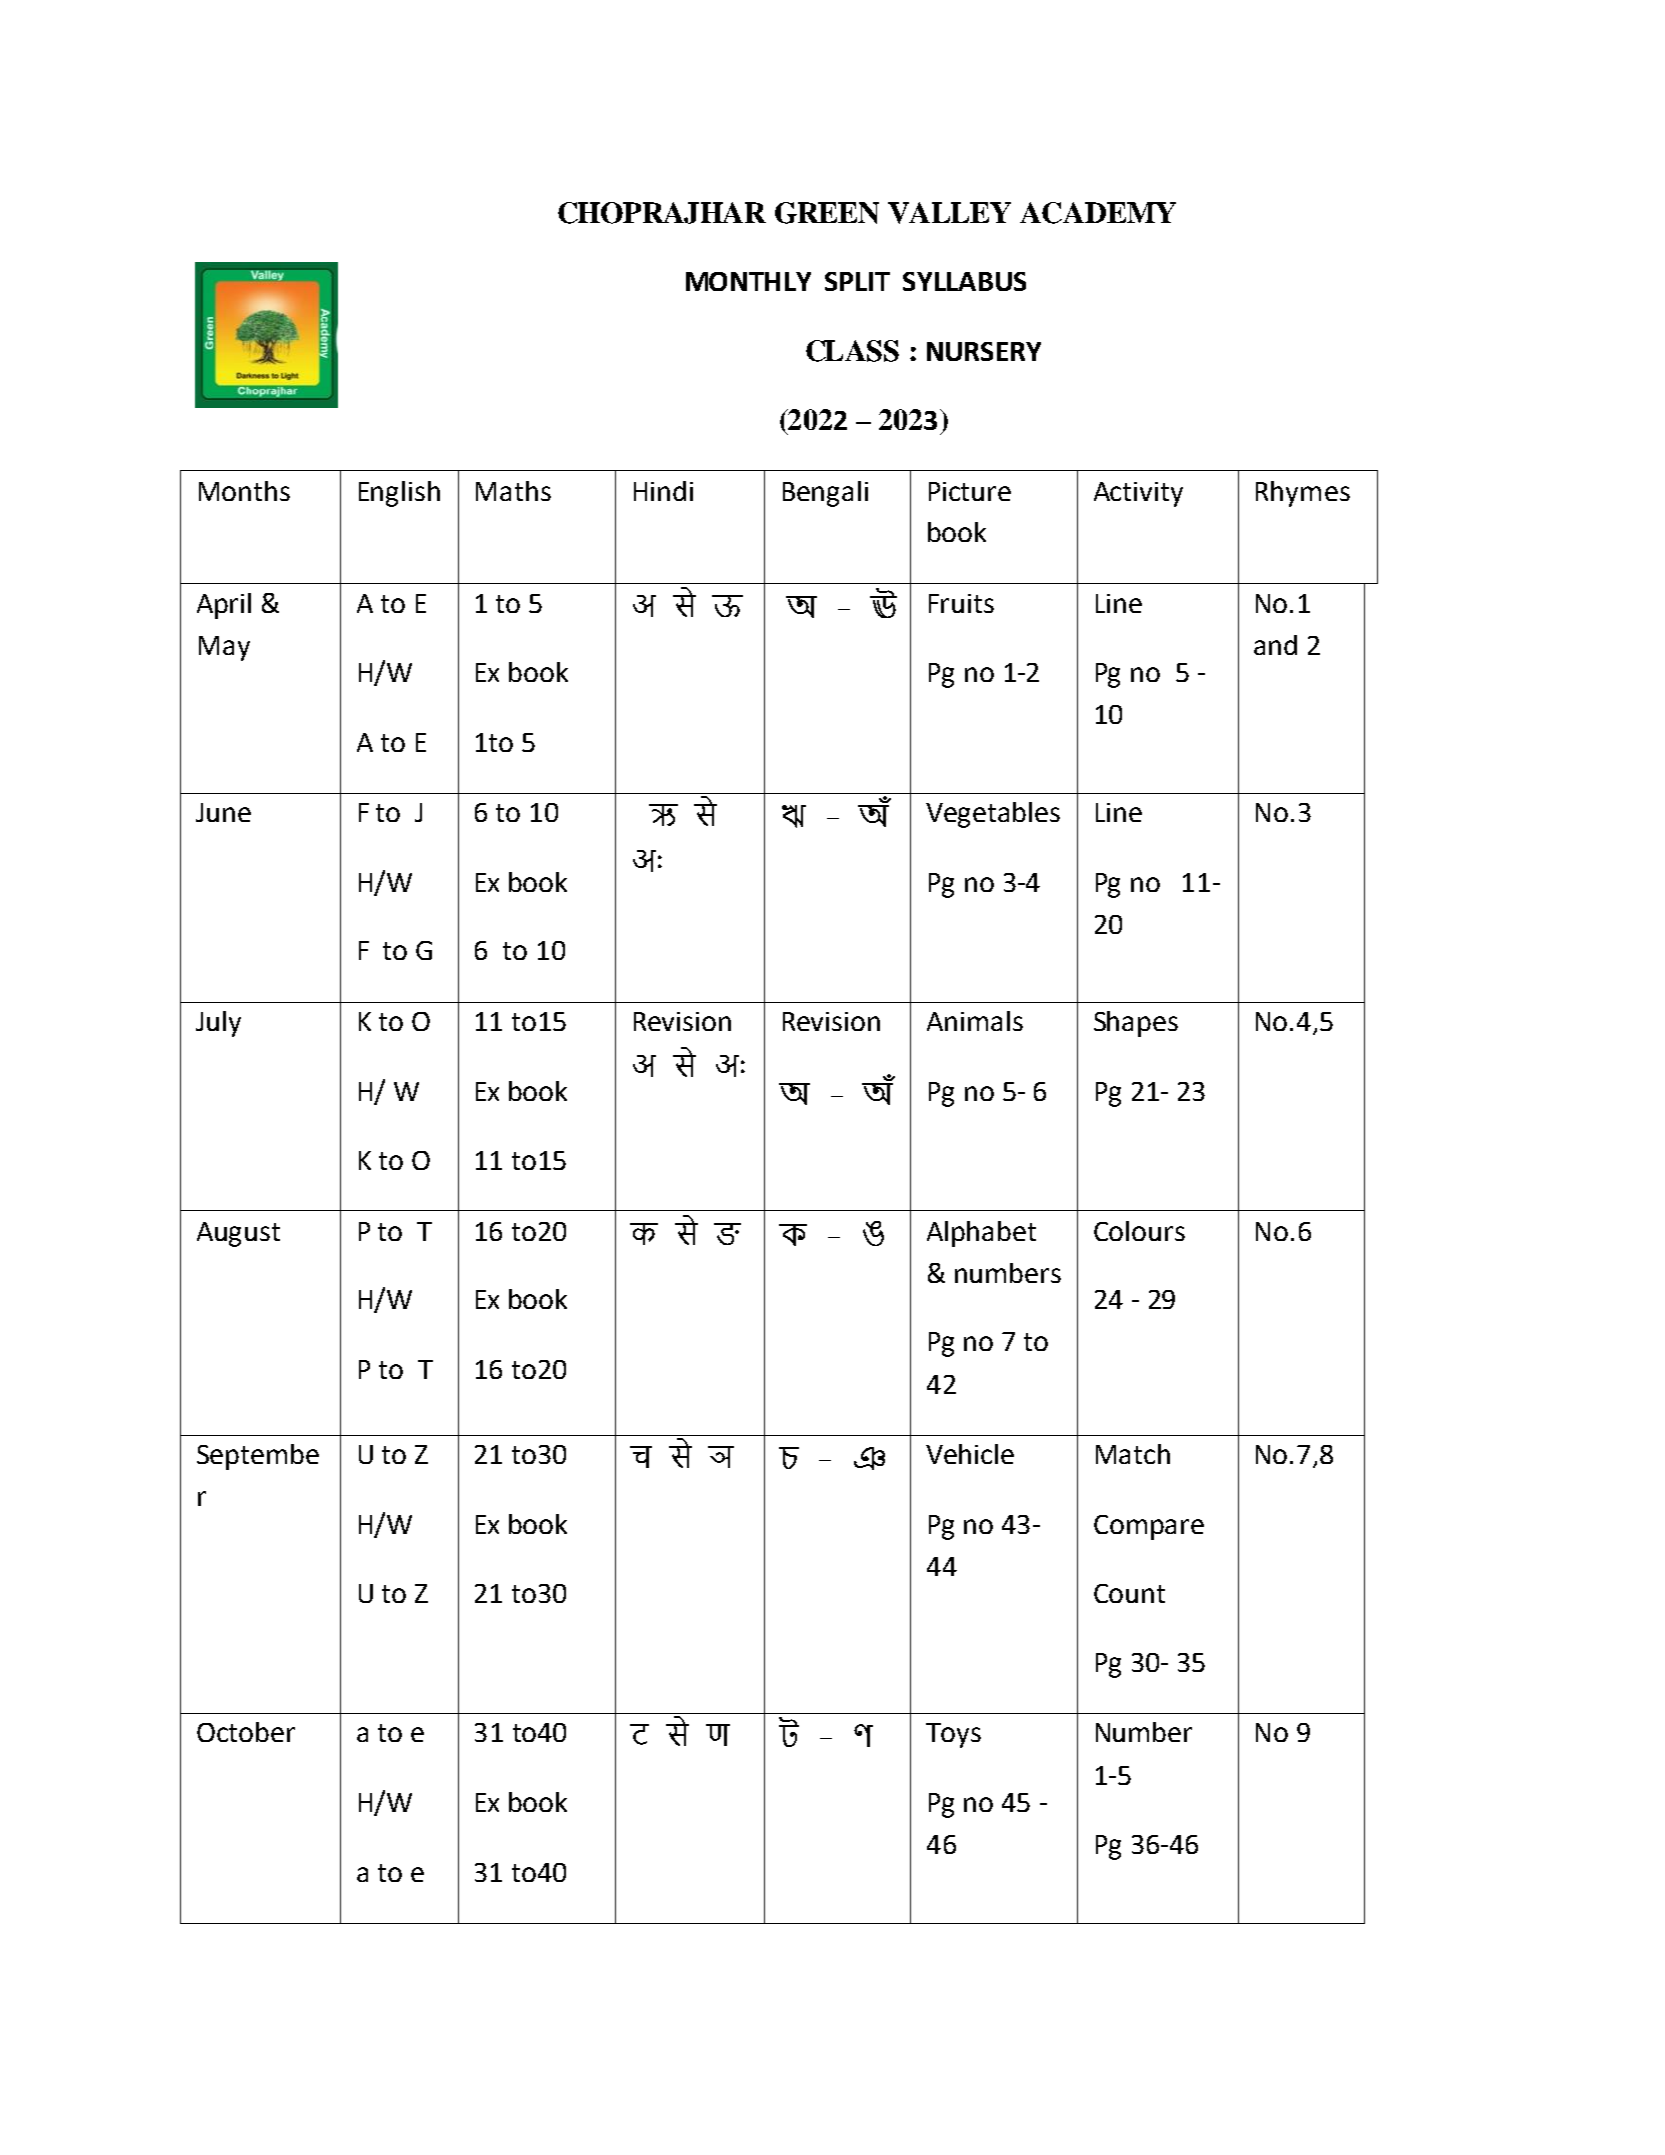  What do you see at coordinates (975, 1021) in the image?
I see `Animals` at bounding box center [975, 1021].
